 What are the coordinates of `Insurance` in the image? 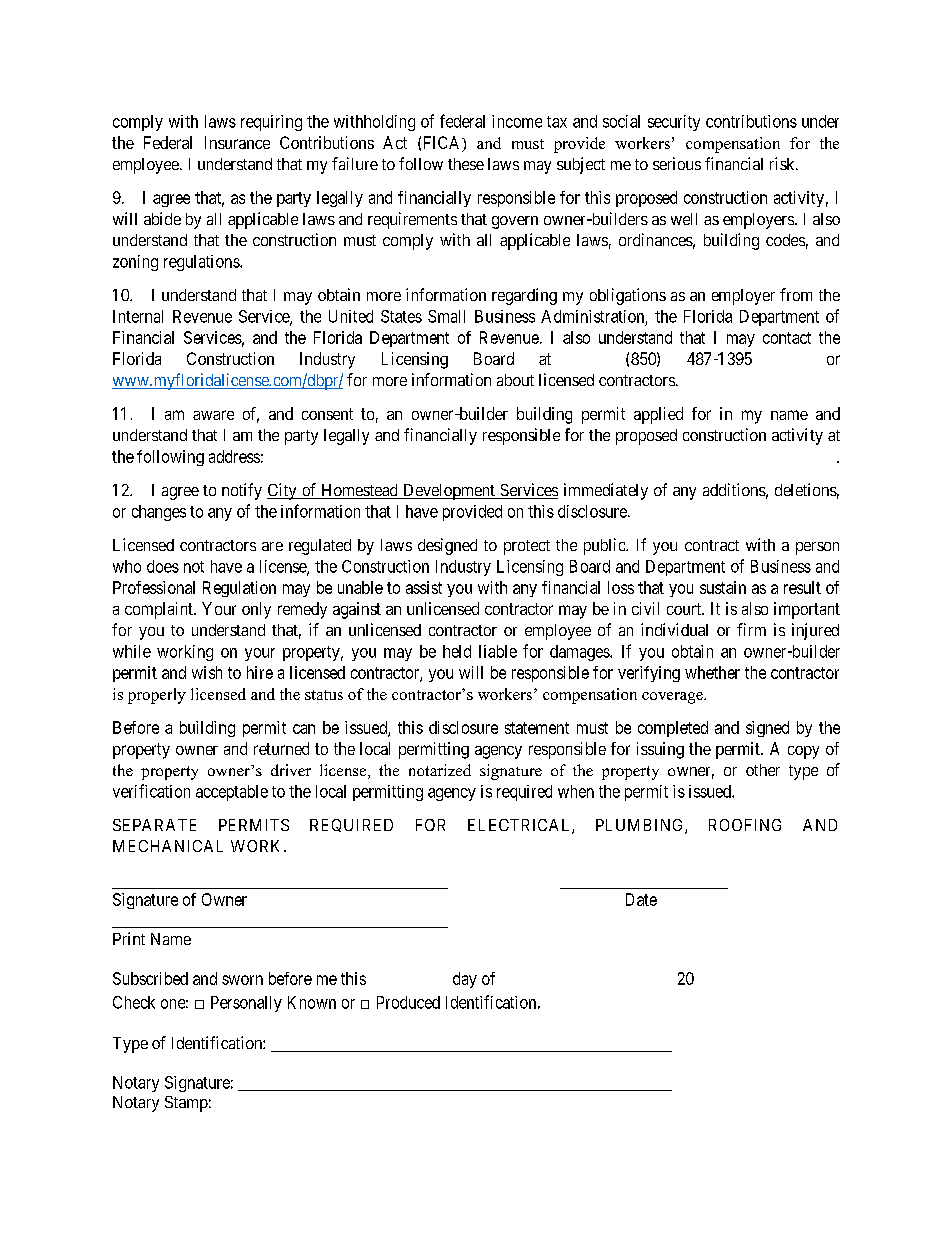 It's located at (237, 142).
